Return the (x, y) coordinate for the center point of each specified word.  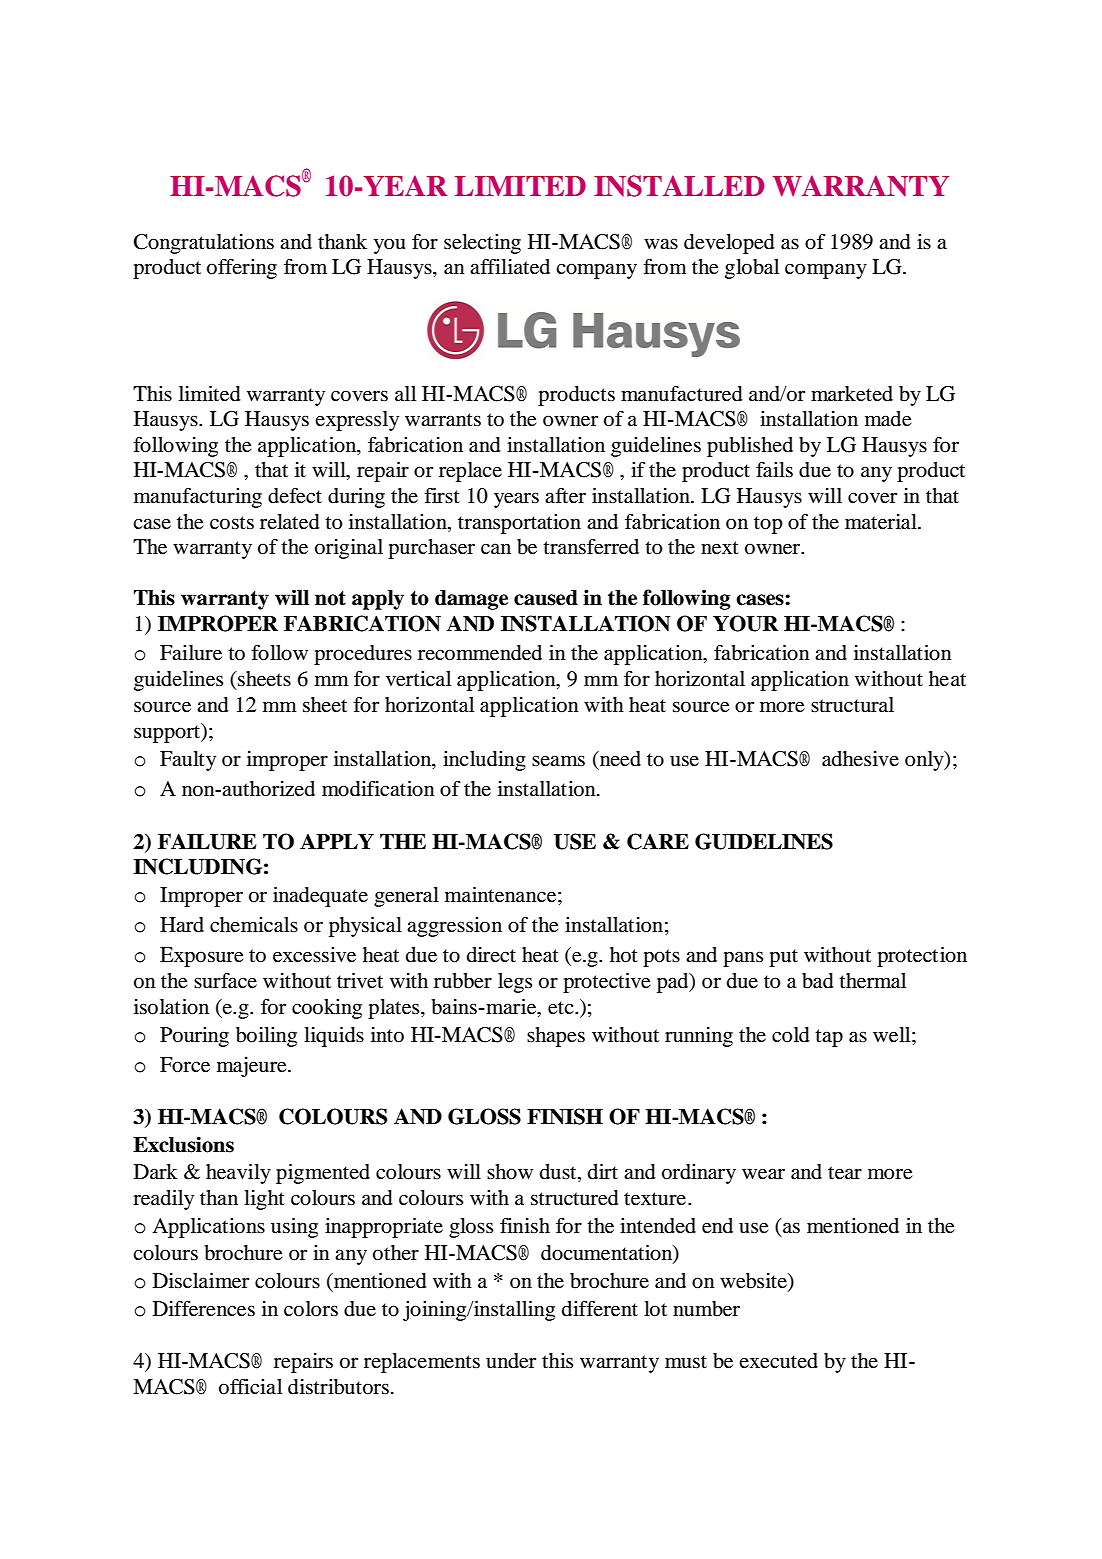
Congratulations (204, 244)
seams (558, 761)
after (565, 496)
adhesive (860, 759)
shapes (556, 1037)
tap (829, 1038)
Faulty (188, 761)
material (882, 522)
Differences (204, 1309)
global (752, 269)
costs (232, 523)
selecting (482, 244)
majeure (253, 1067)
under (511, 1361)
